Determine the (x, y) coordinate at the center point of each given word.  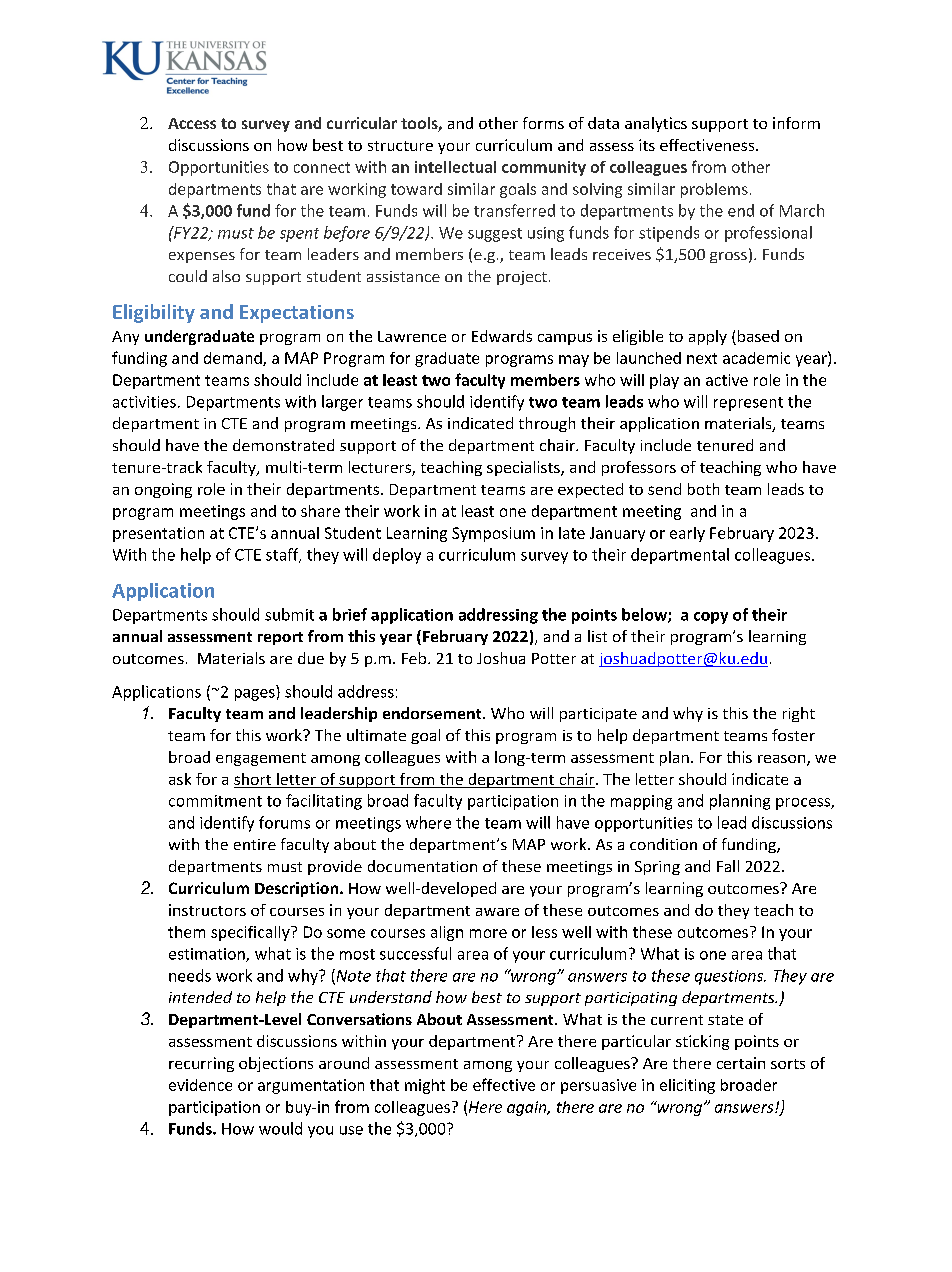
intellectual (455, 167)
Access (192, 123)
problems (714, 190)
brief (350, 614)
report (280, 638)
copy (711, 618)
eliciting (687, 1086)
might (425, 1086)
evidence (200, 1085)
